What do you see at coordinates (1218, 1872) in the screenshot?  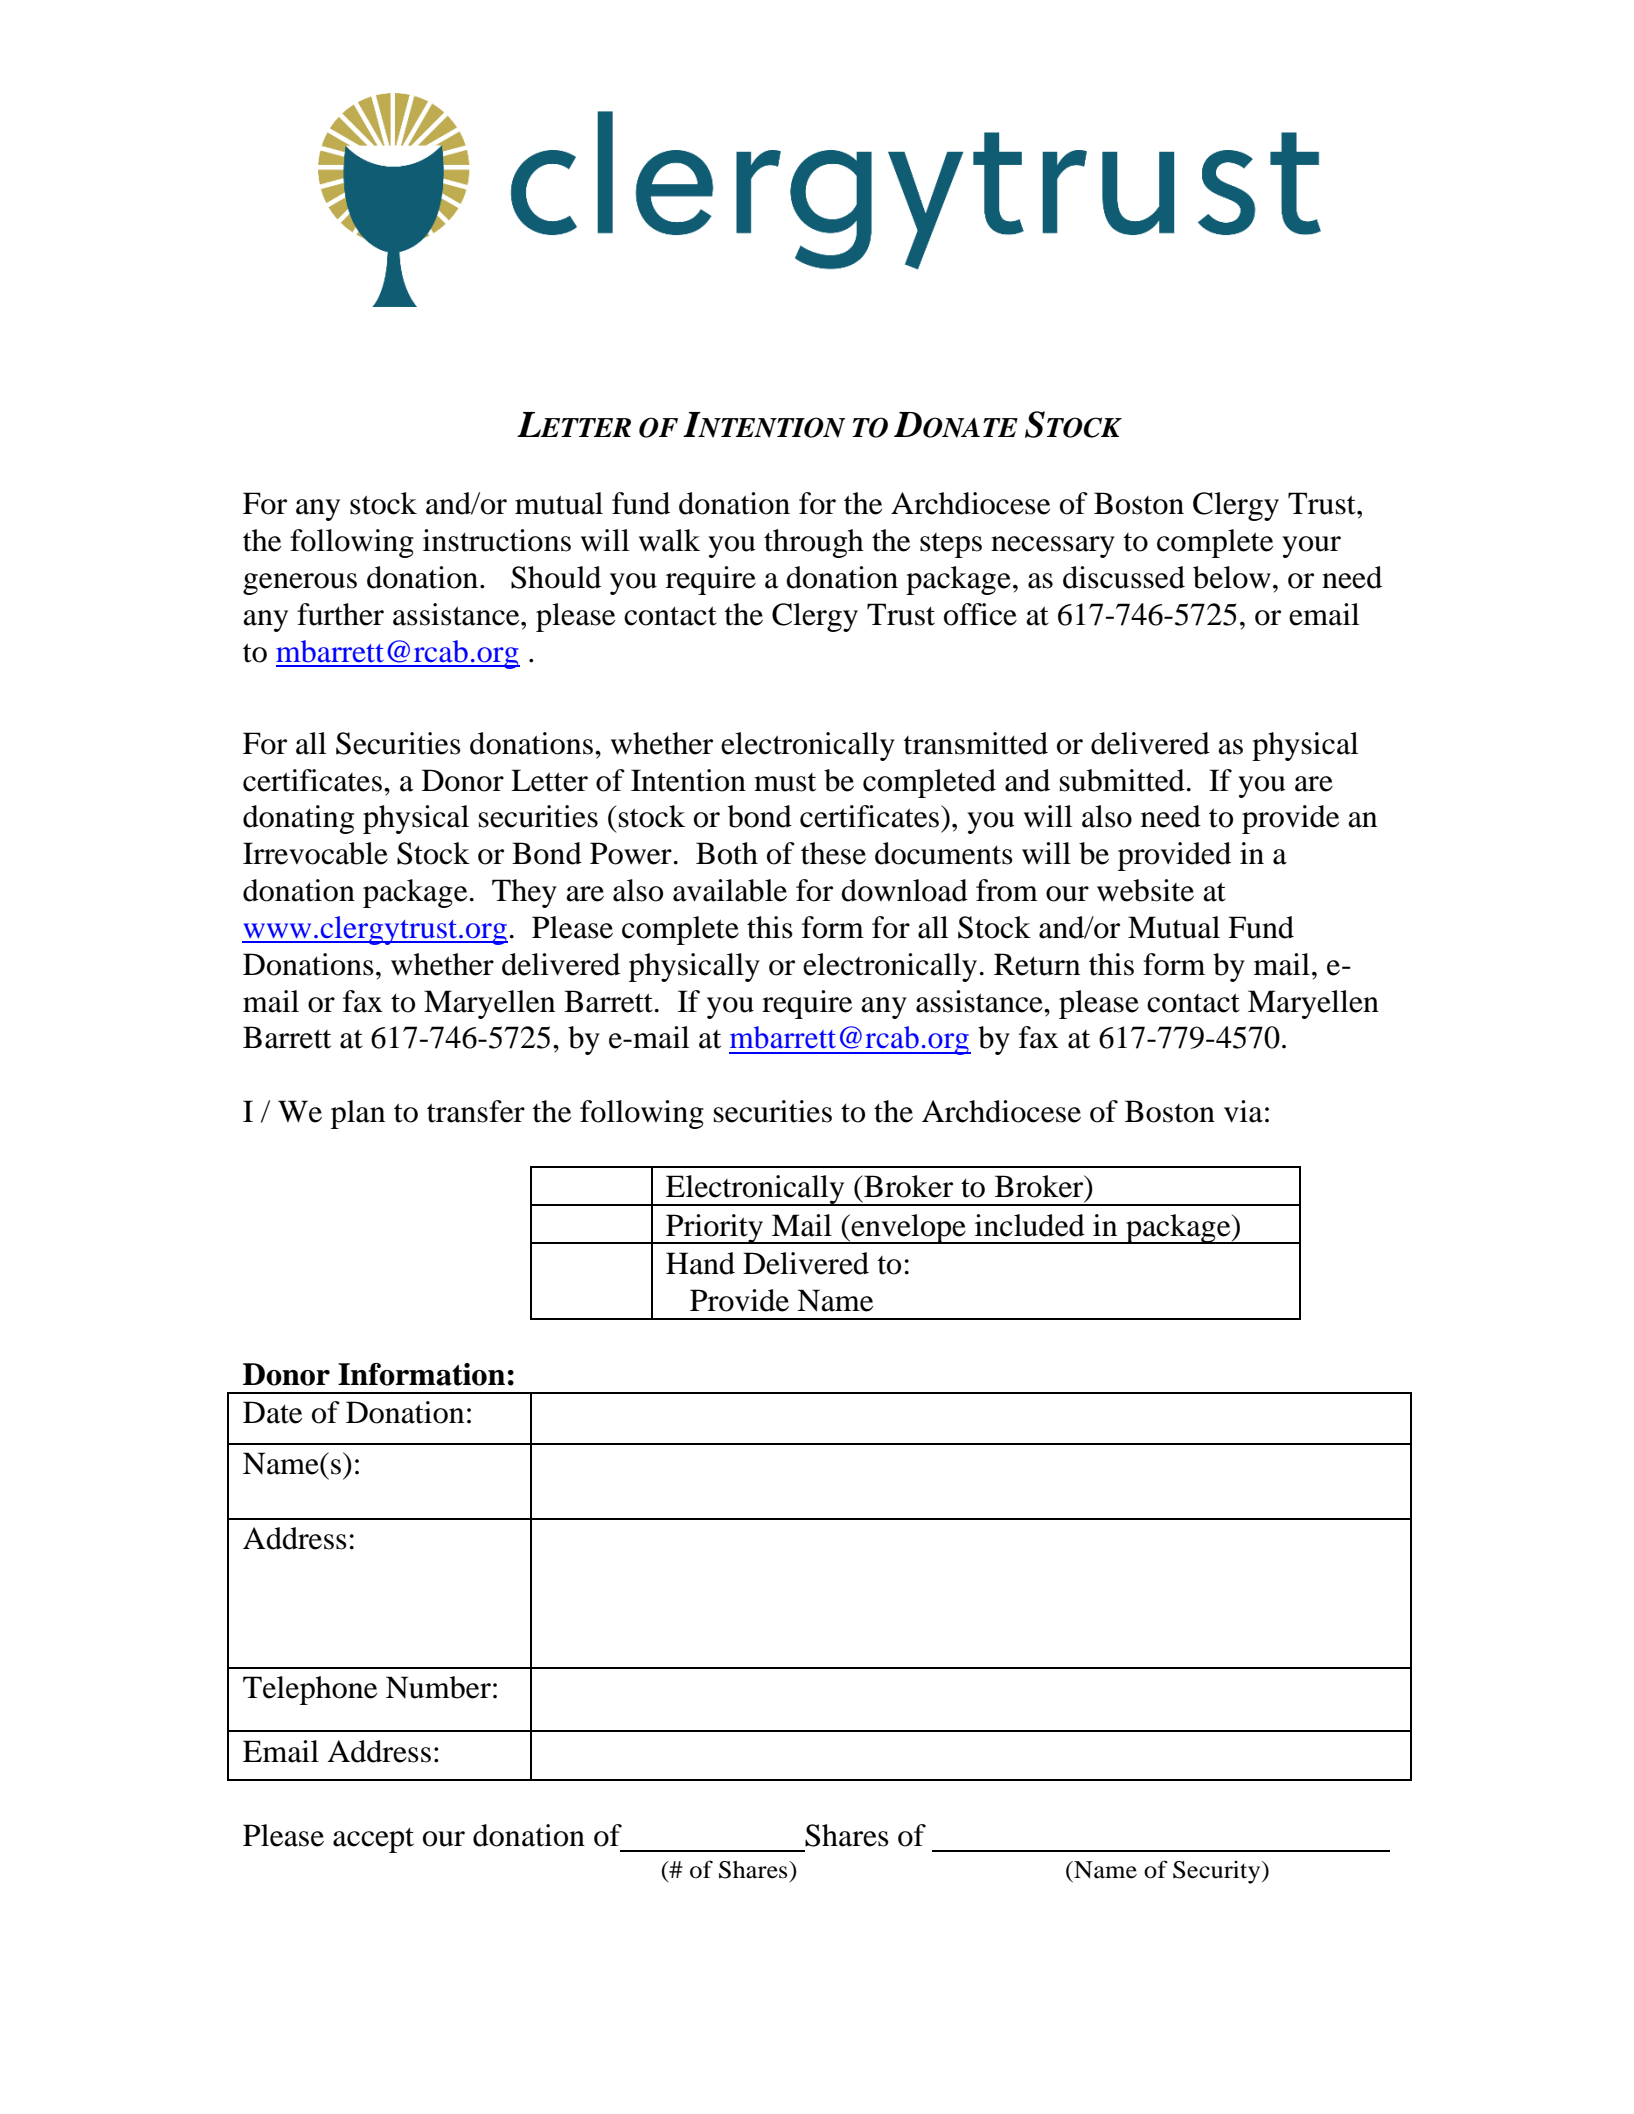 I see `Security` at bounding box center [1218, 1872].
